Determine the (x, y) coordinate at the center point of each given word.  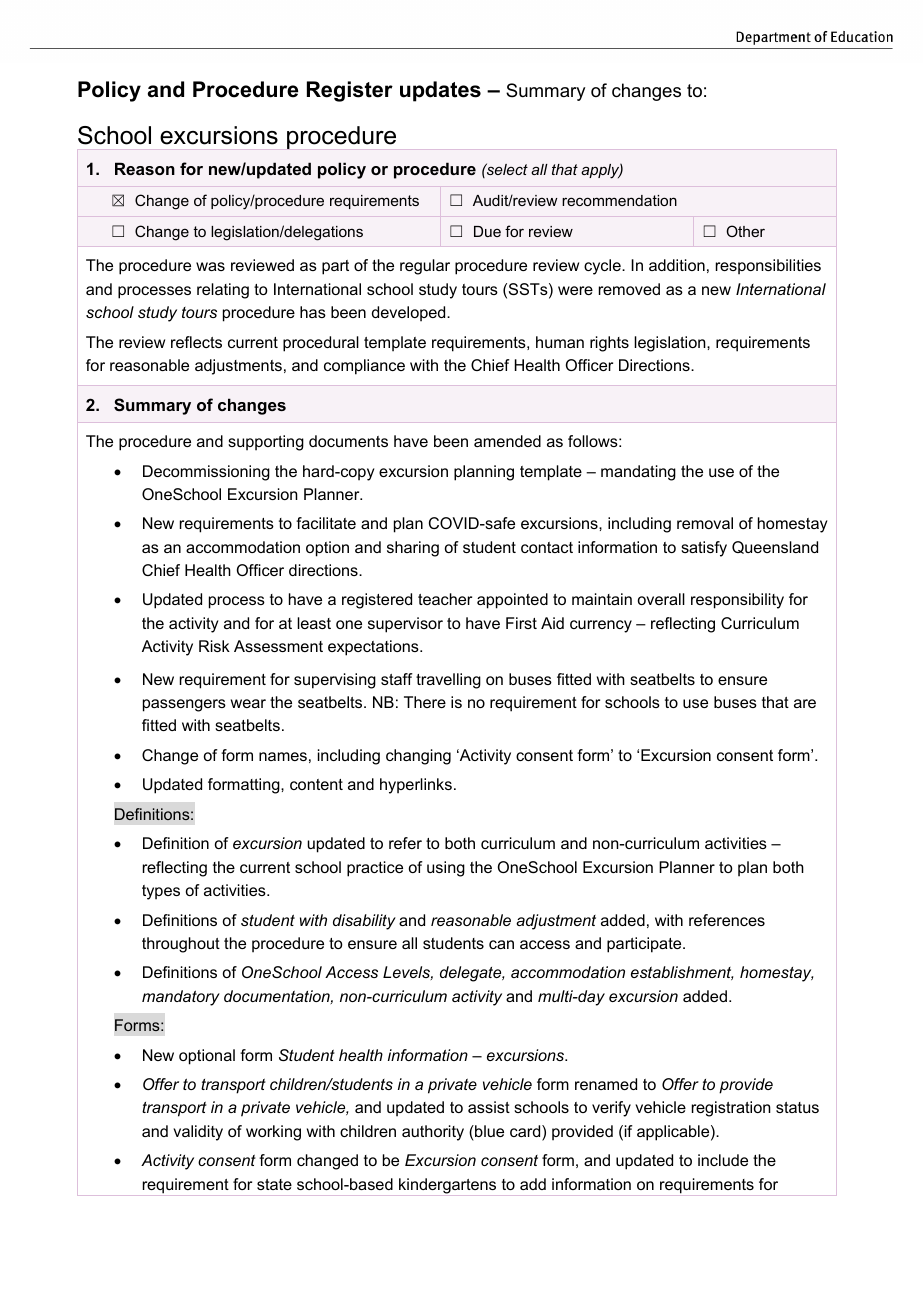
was (210, 266)
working (273, 1133)
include (723, 1160)
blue (488, 1131)
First (521, 623)
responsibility (737, 601)
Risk (214, 646)
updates (440, 91)
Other (745, 231)
